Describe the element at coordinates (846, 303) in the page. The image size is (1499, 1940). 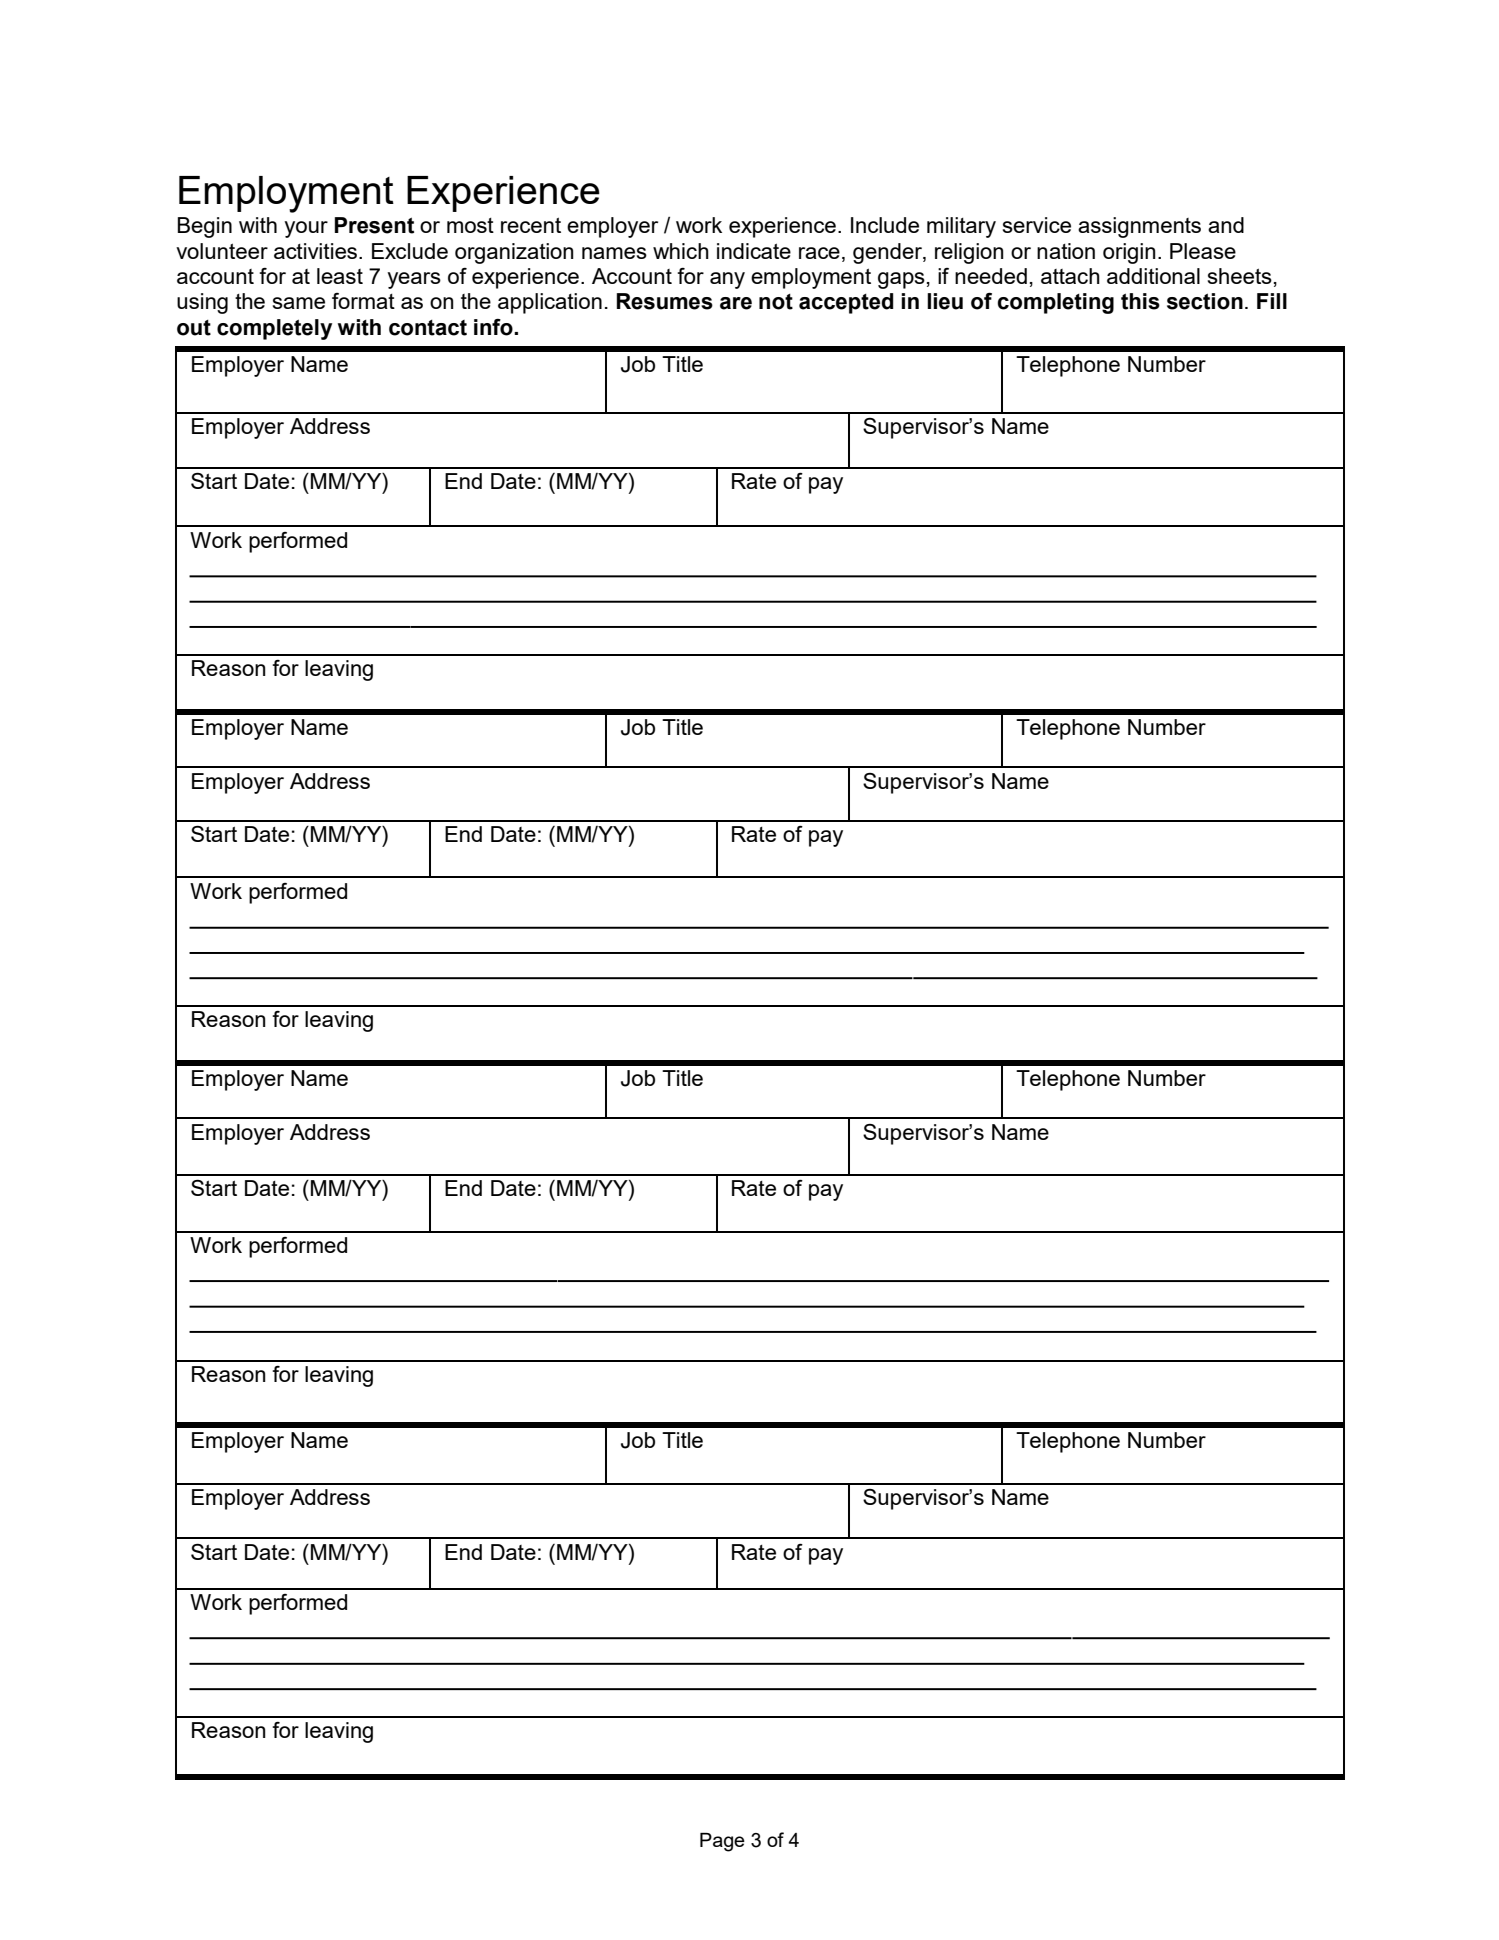
I see `accepted` at that location.
